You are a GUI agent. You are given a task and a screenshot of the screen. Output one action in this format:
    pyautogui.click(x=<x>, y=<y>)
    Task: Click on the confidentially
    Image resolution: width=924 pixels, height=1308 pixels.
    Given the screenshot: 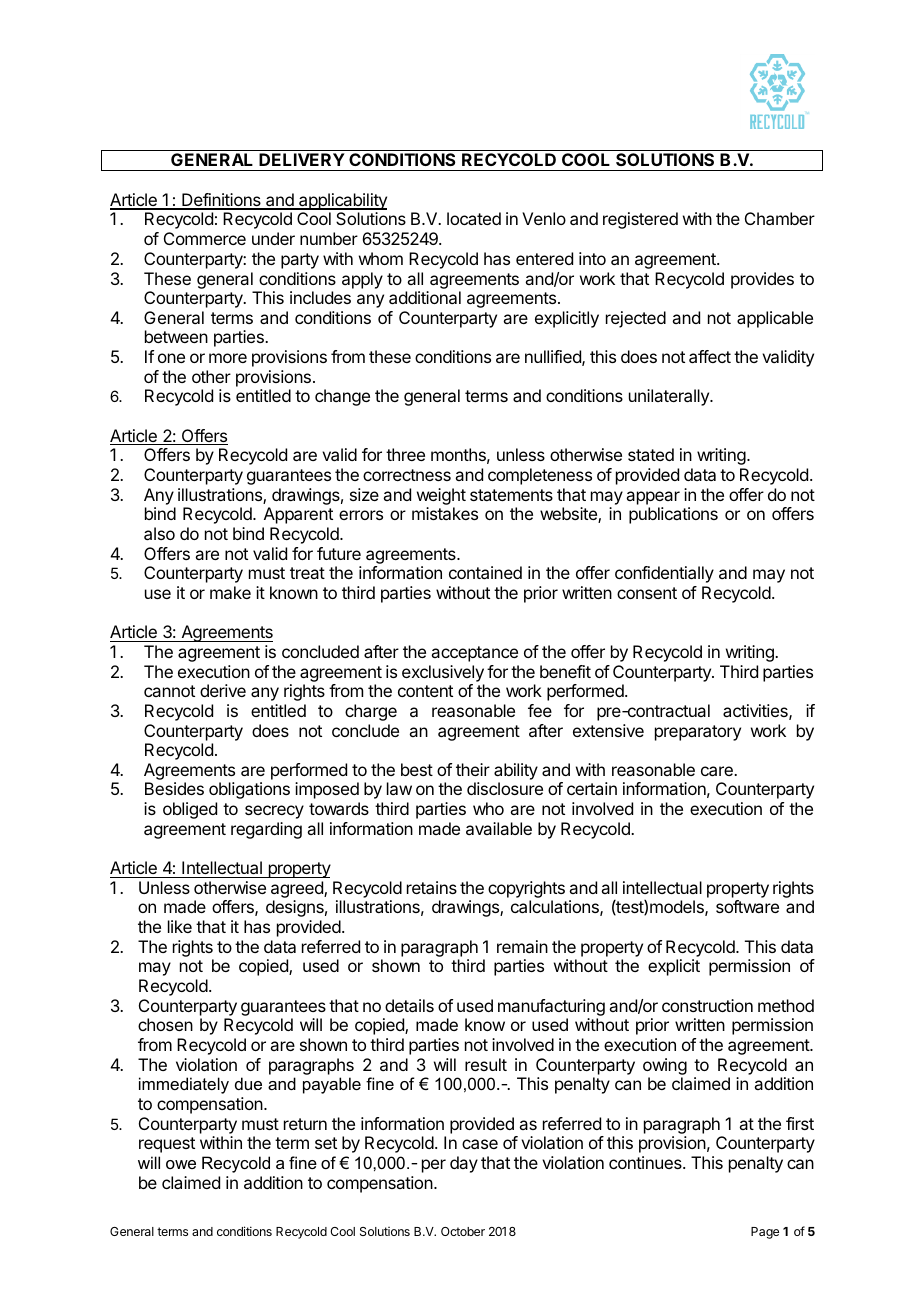 What is the action you would take?
    pyautogui.click(x=664, y=574)
